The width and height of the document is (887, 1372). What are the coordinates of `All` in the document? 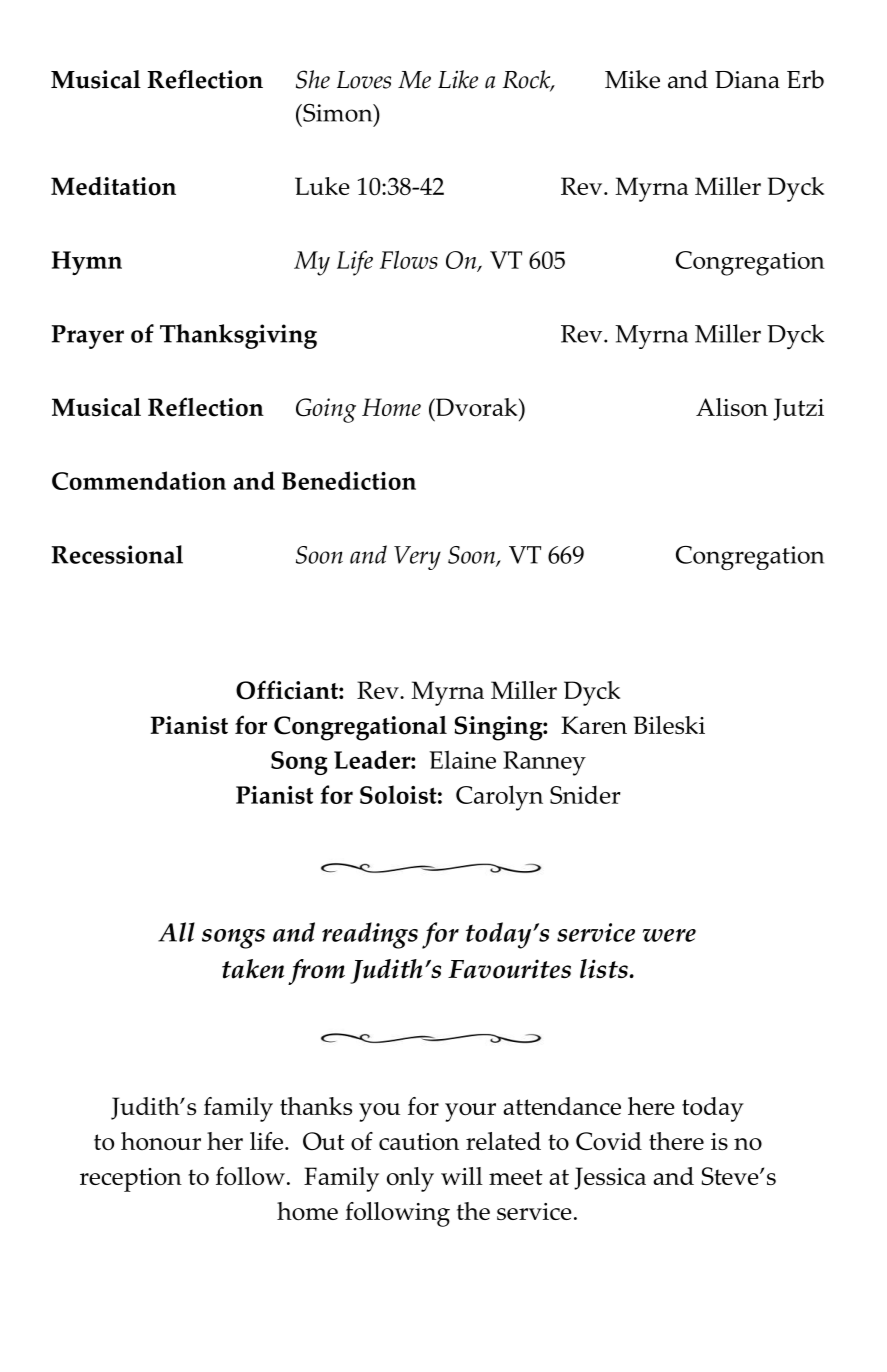 It's located at (176, 932).
